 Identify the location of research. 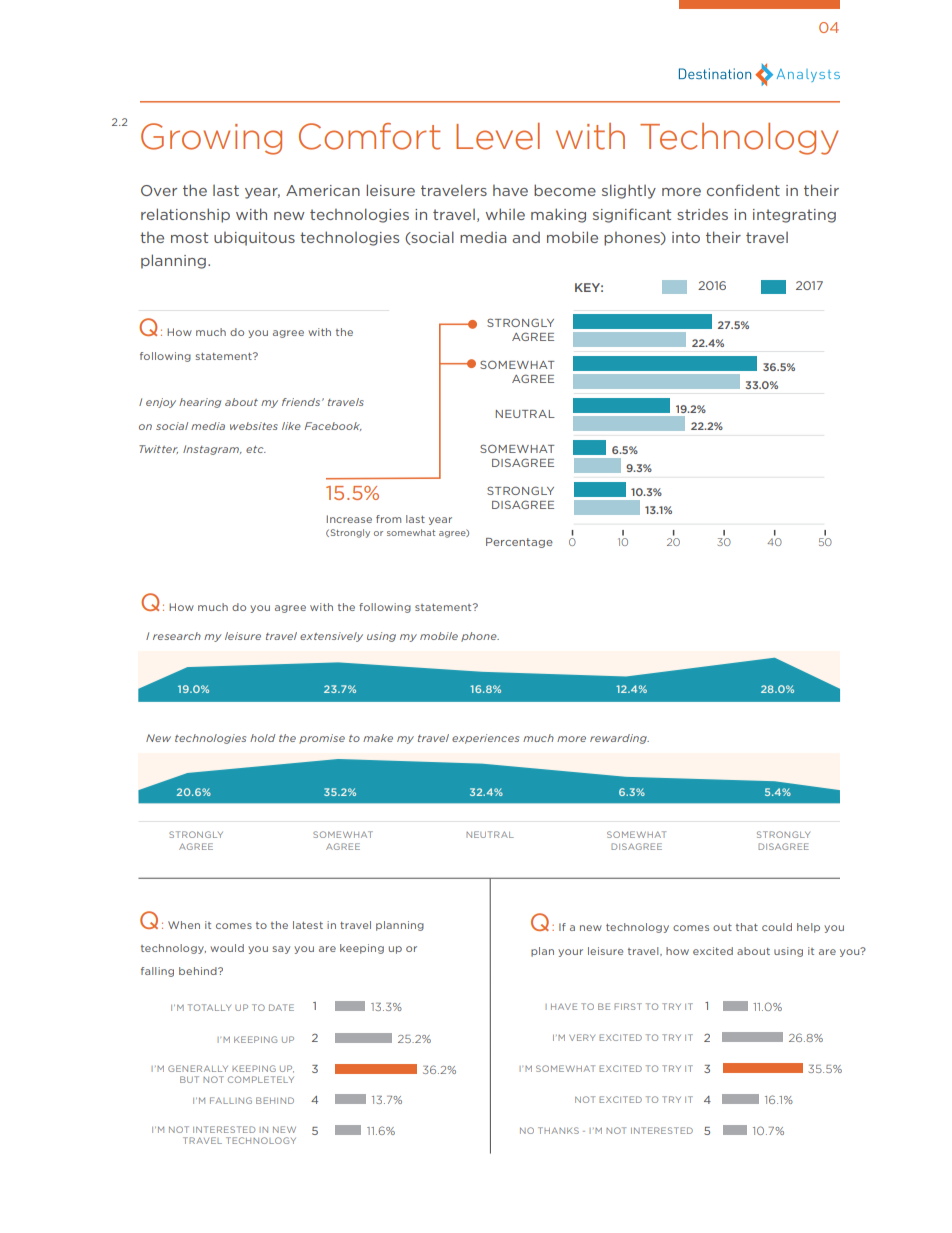
(177, 636).
